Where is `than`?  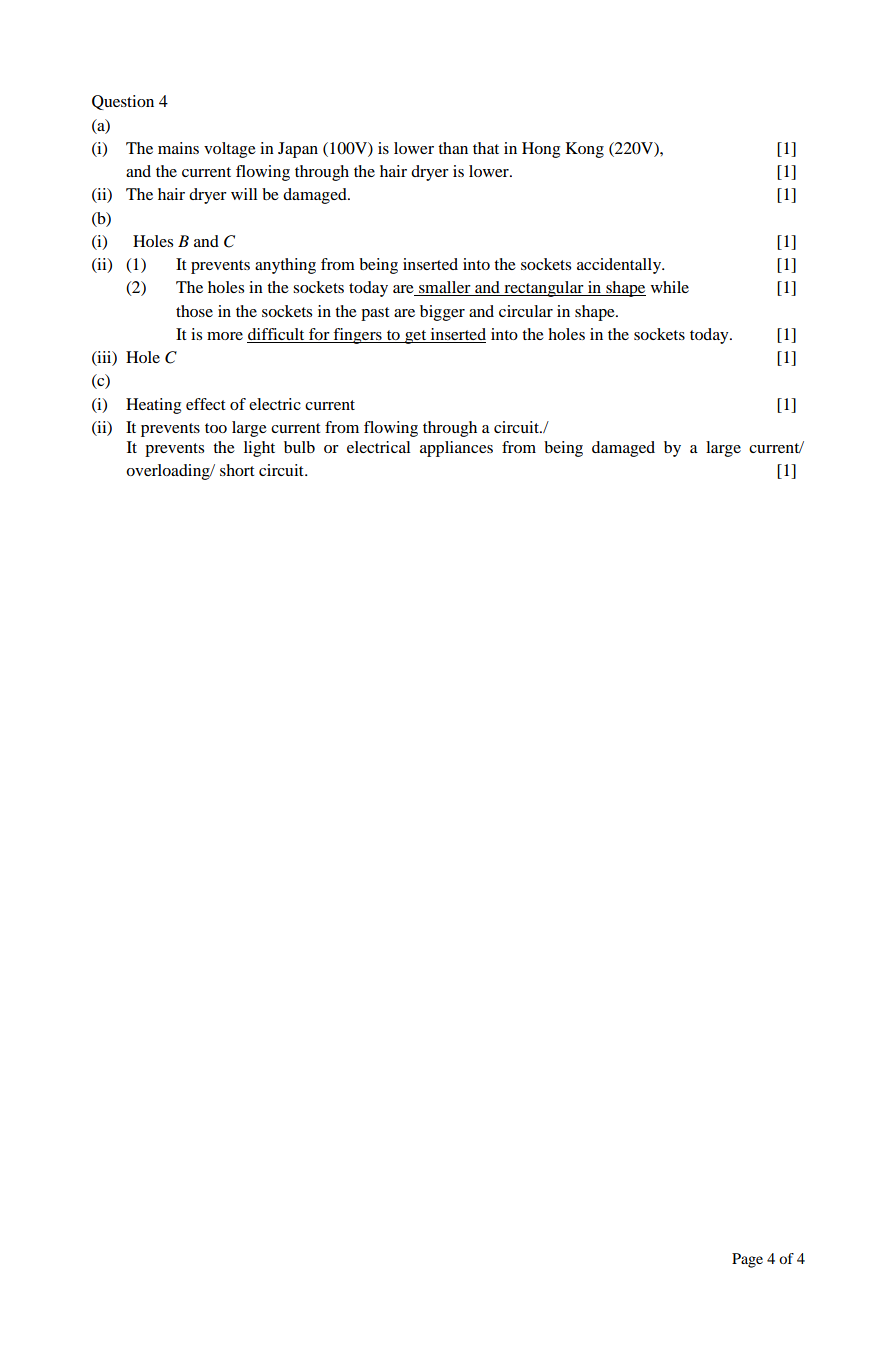 than is located at coordinates (453, 148).
